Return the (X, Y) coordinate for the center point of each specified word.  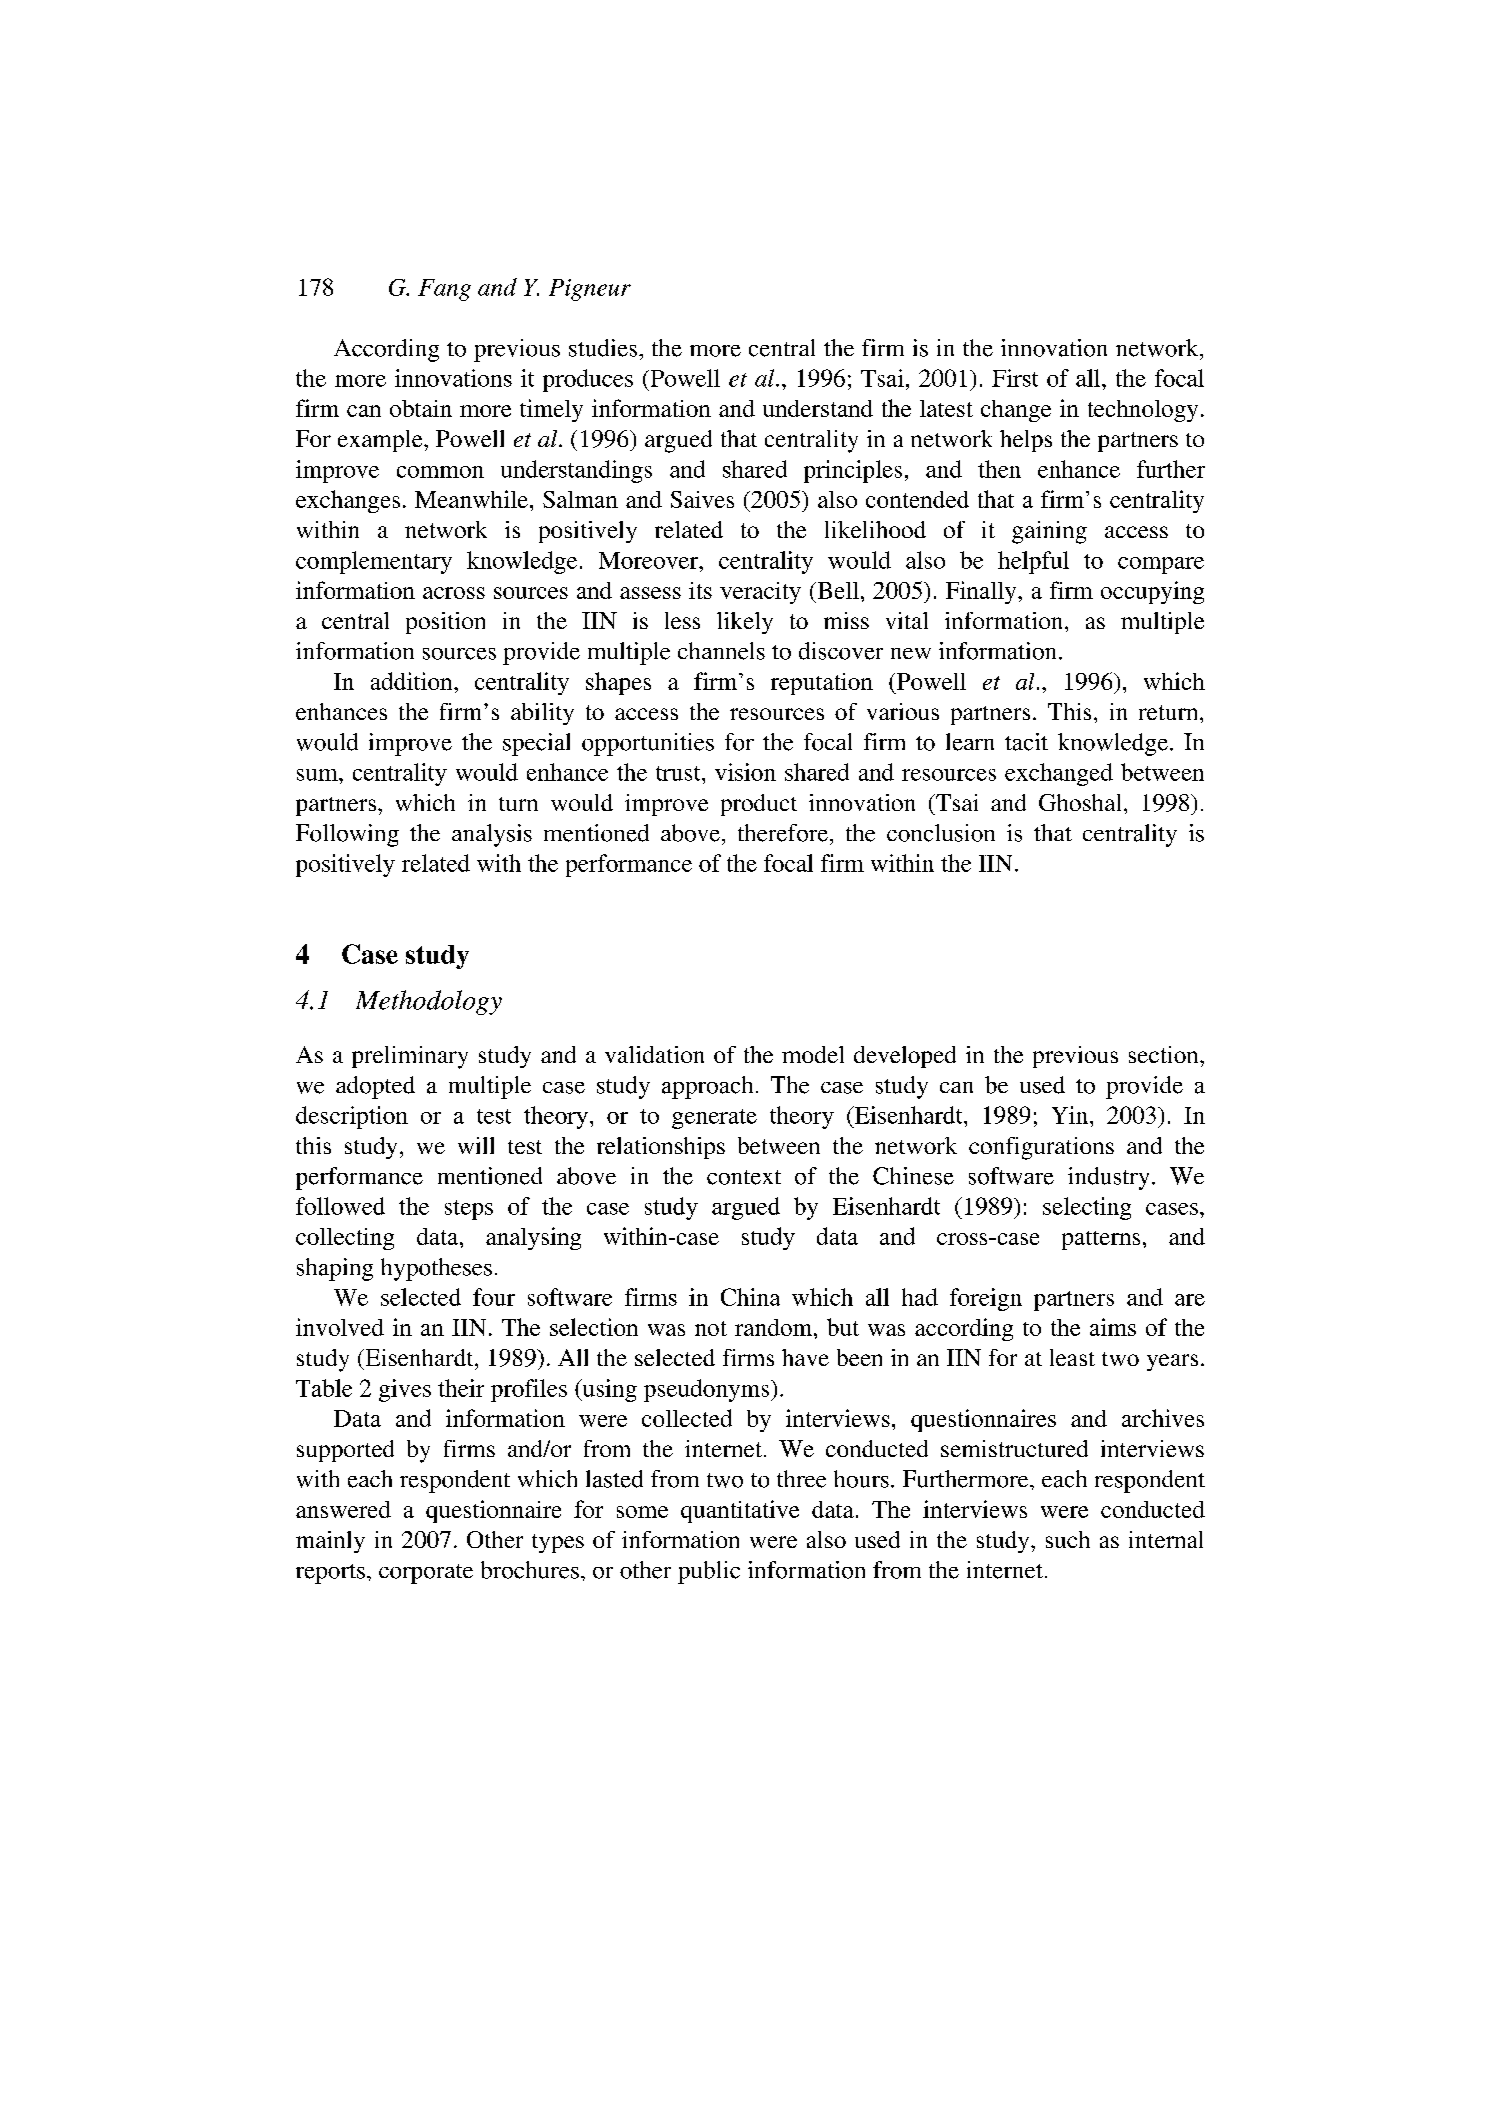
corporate (426, 1574)
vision (745, 772)
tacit (1026, 742)
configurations (1041, 1148)
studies (603, 348)
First (1015, 378)
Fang (444, 290)
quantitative (740, 1511)
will (476, 1145)
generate (714, 1119)
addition (413, 681)
